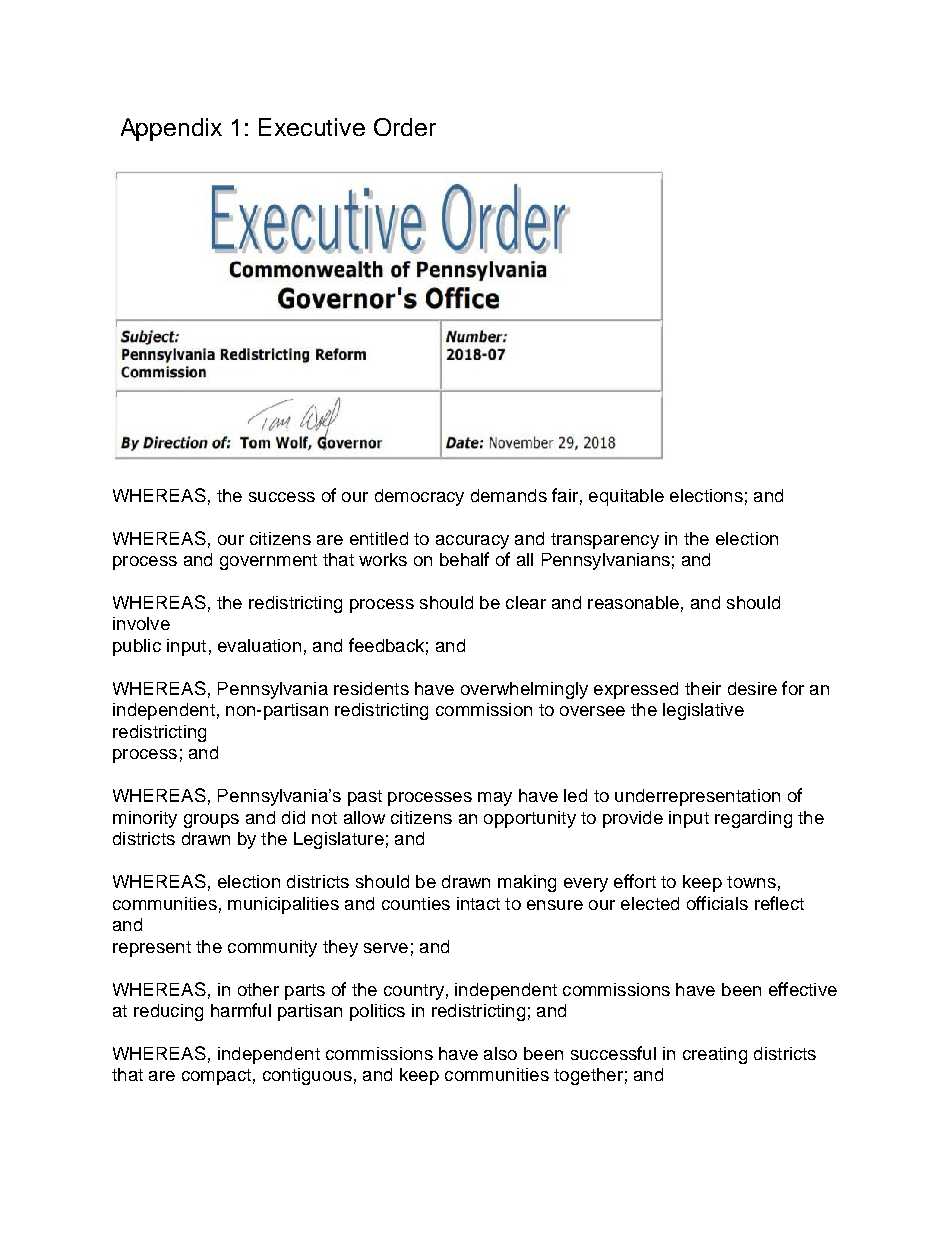 This document has width=952, height=1233. Describe the element at coordinates (633, 602) in the document. I see `reasonable` at that location.
